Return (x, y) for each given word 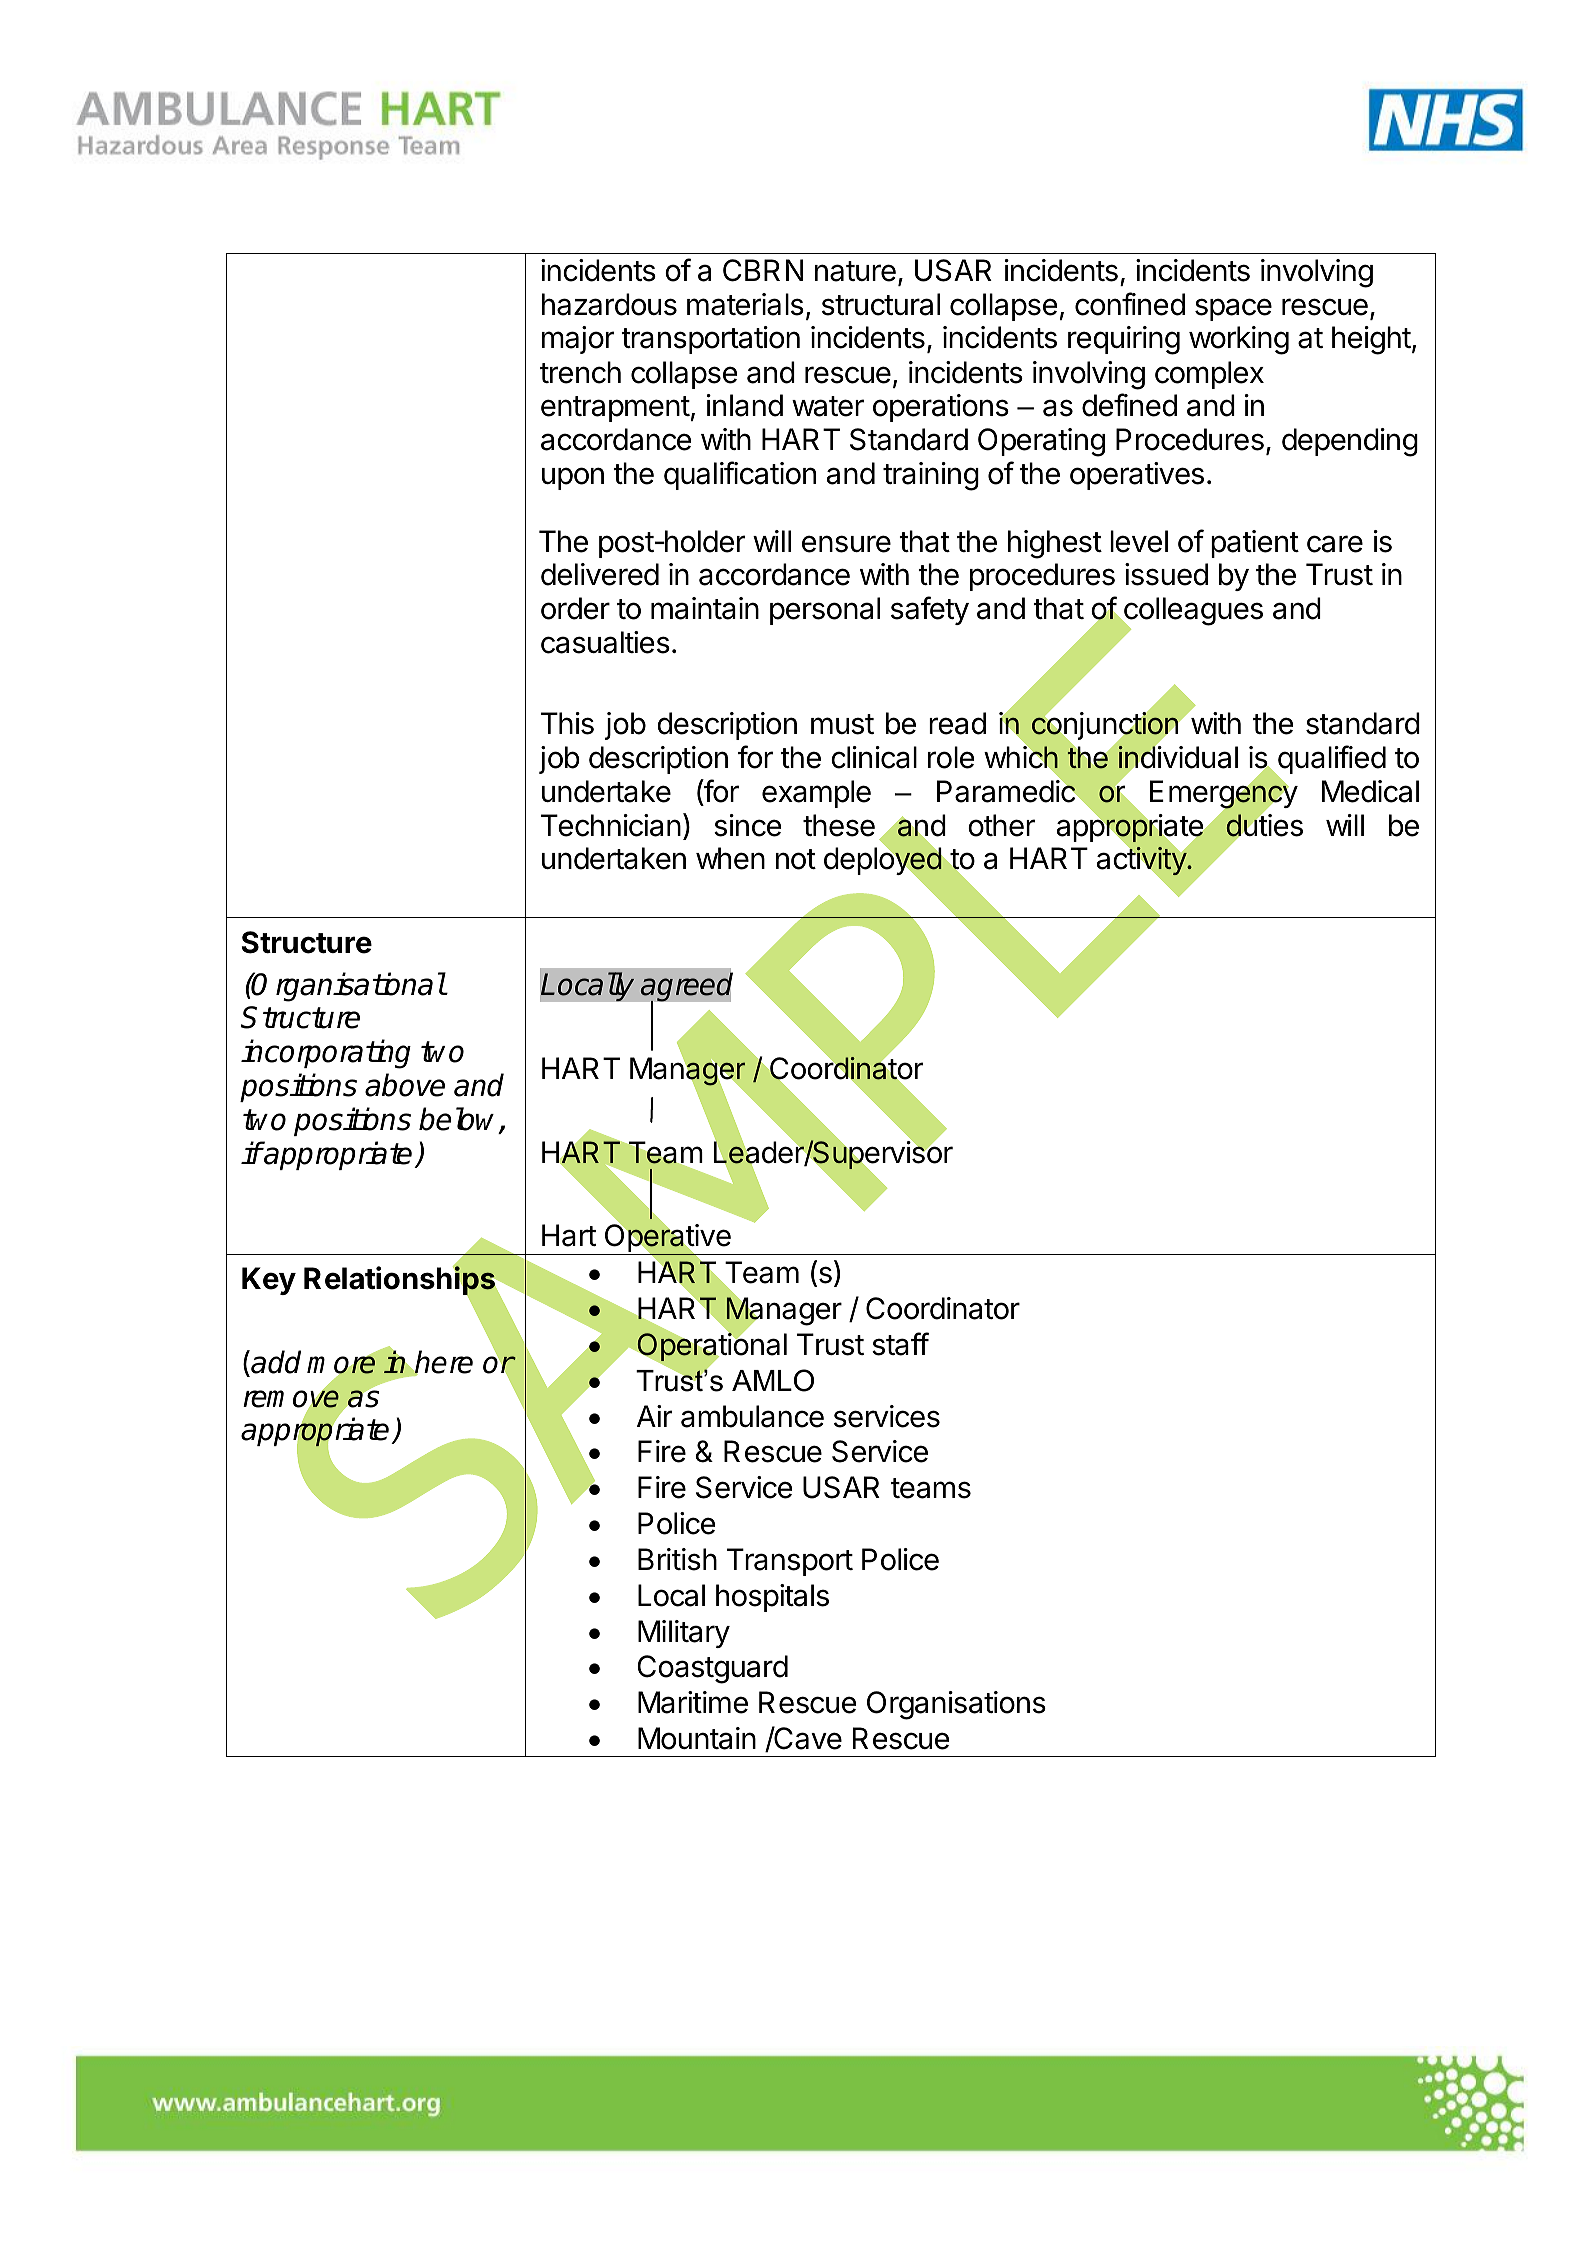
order (575, 608)
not (796, 859)
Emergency (1224, 795)
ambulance (752, 1416)
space (1233, 309)
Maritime (693, 1702)
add (276, 1362)
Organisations (956, 1705)
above (405, 1085)
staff (900, 1344)
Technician (611, 825)
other (1001, 825)
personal (825, 611)
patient (1255, 544)
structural (881, 304)
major (578, 340)
